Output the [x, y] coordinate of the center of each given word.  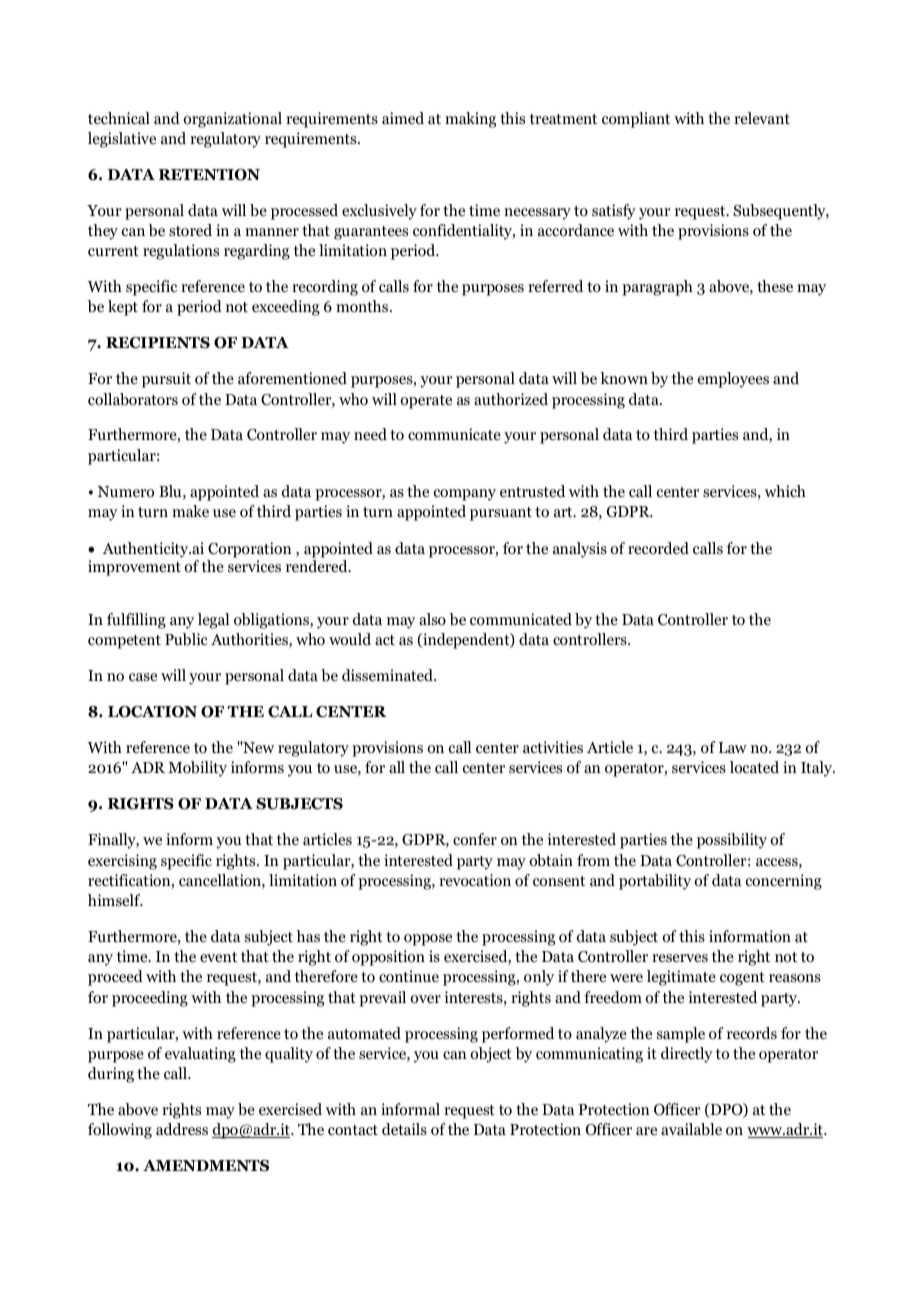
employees [733, 380]
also [432, 619]
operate [426, 402]
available [691, 1129]
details [404, 1129]
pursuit [166, 380]
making [470, 120]
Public [186, 639]
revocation [475, 880]
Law [733, 747]
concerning [784, 882]
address [182, 1129]
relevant [762, 118]
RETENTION [209, 175]
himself [115, 900]
